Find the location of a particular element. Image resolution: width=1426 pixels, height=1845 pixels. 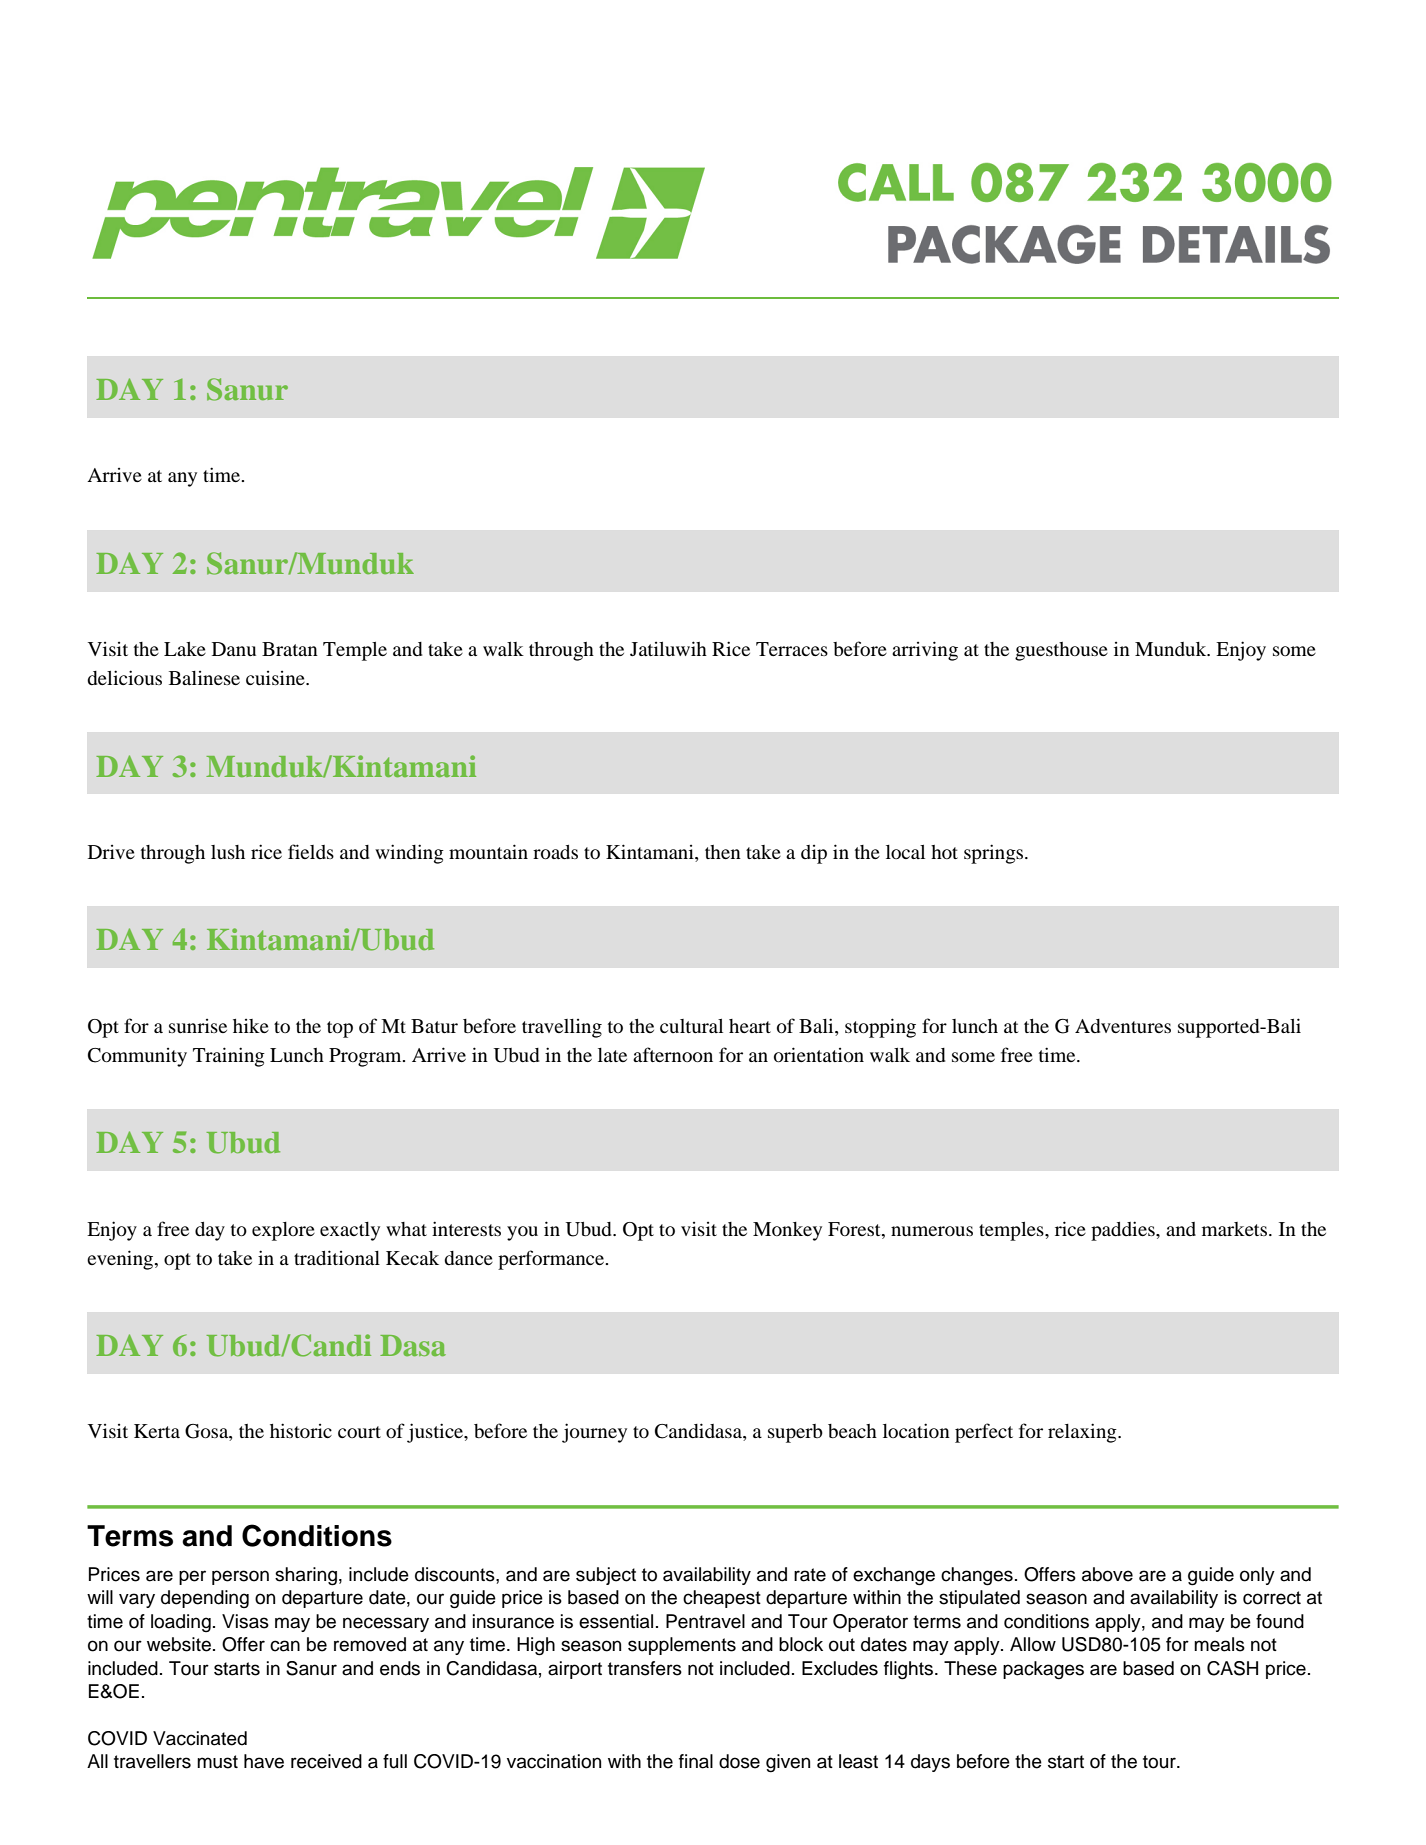

paddies is located at coordinates (1124, 1231).
